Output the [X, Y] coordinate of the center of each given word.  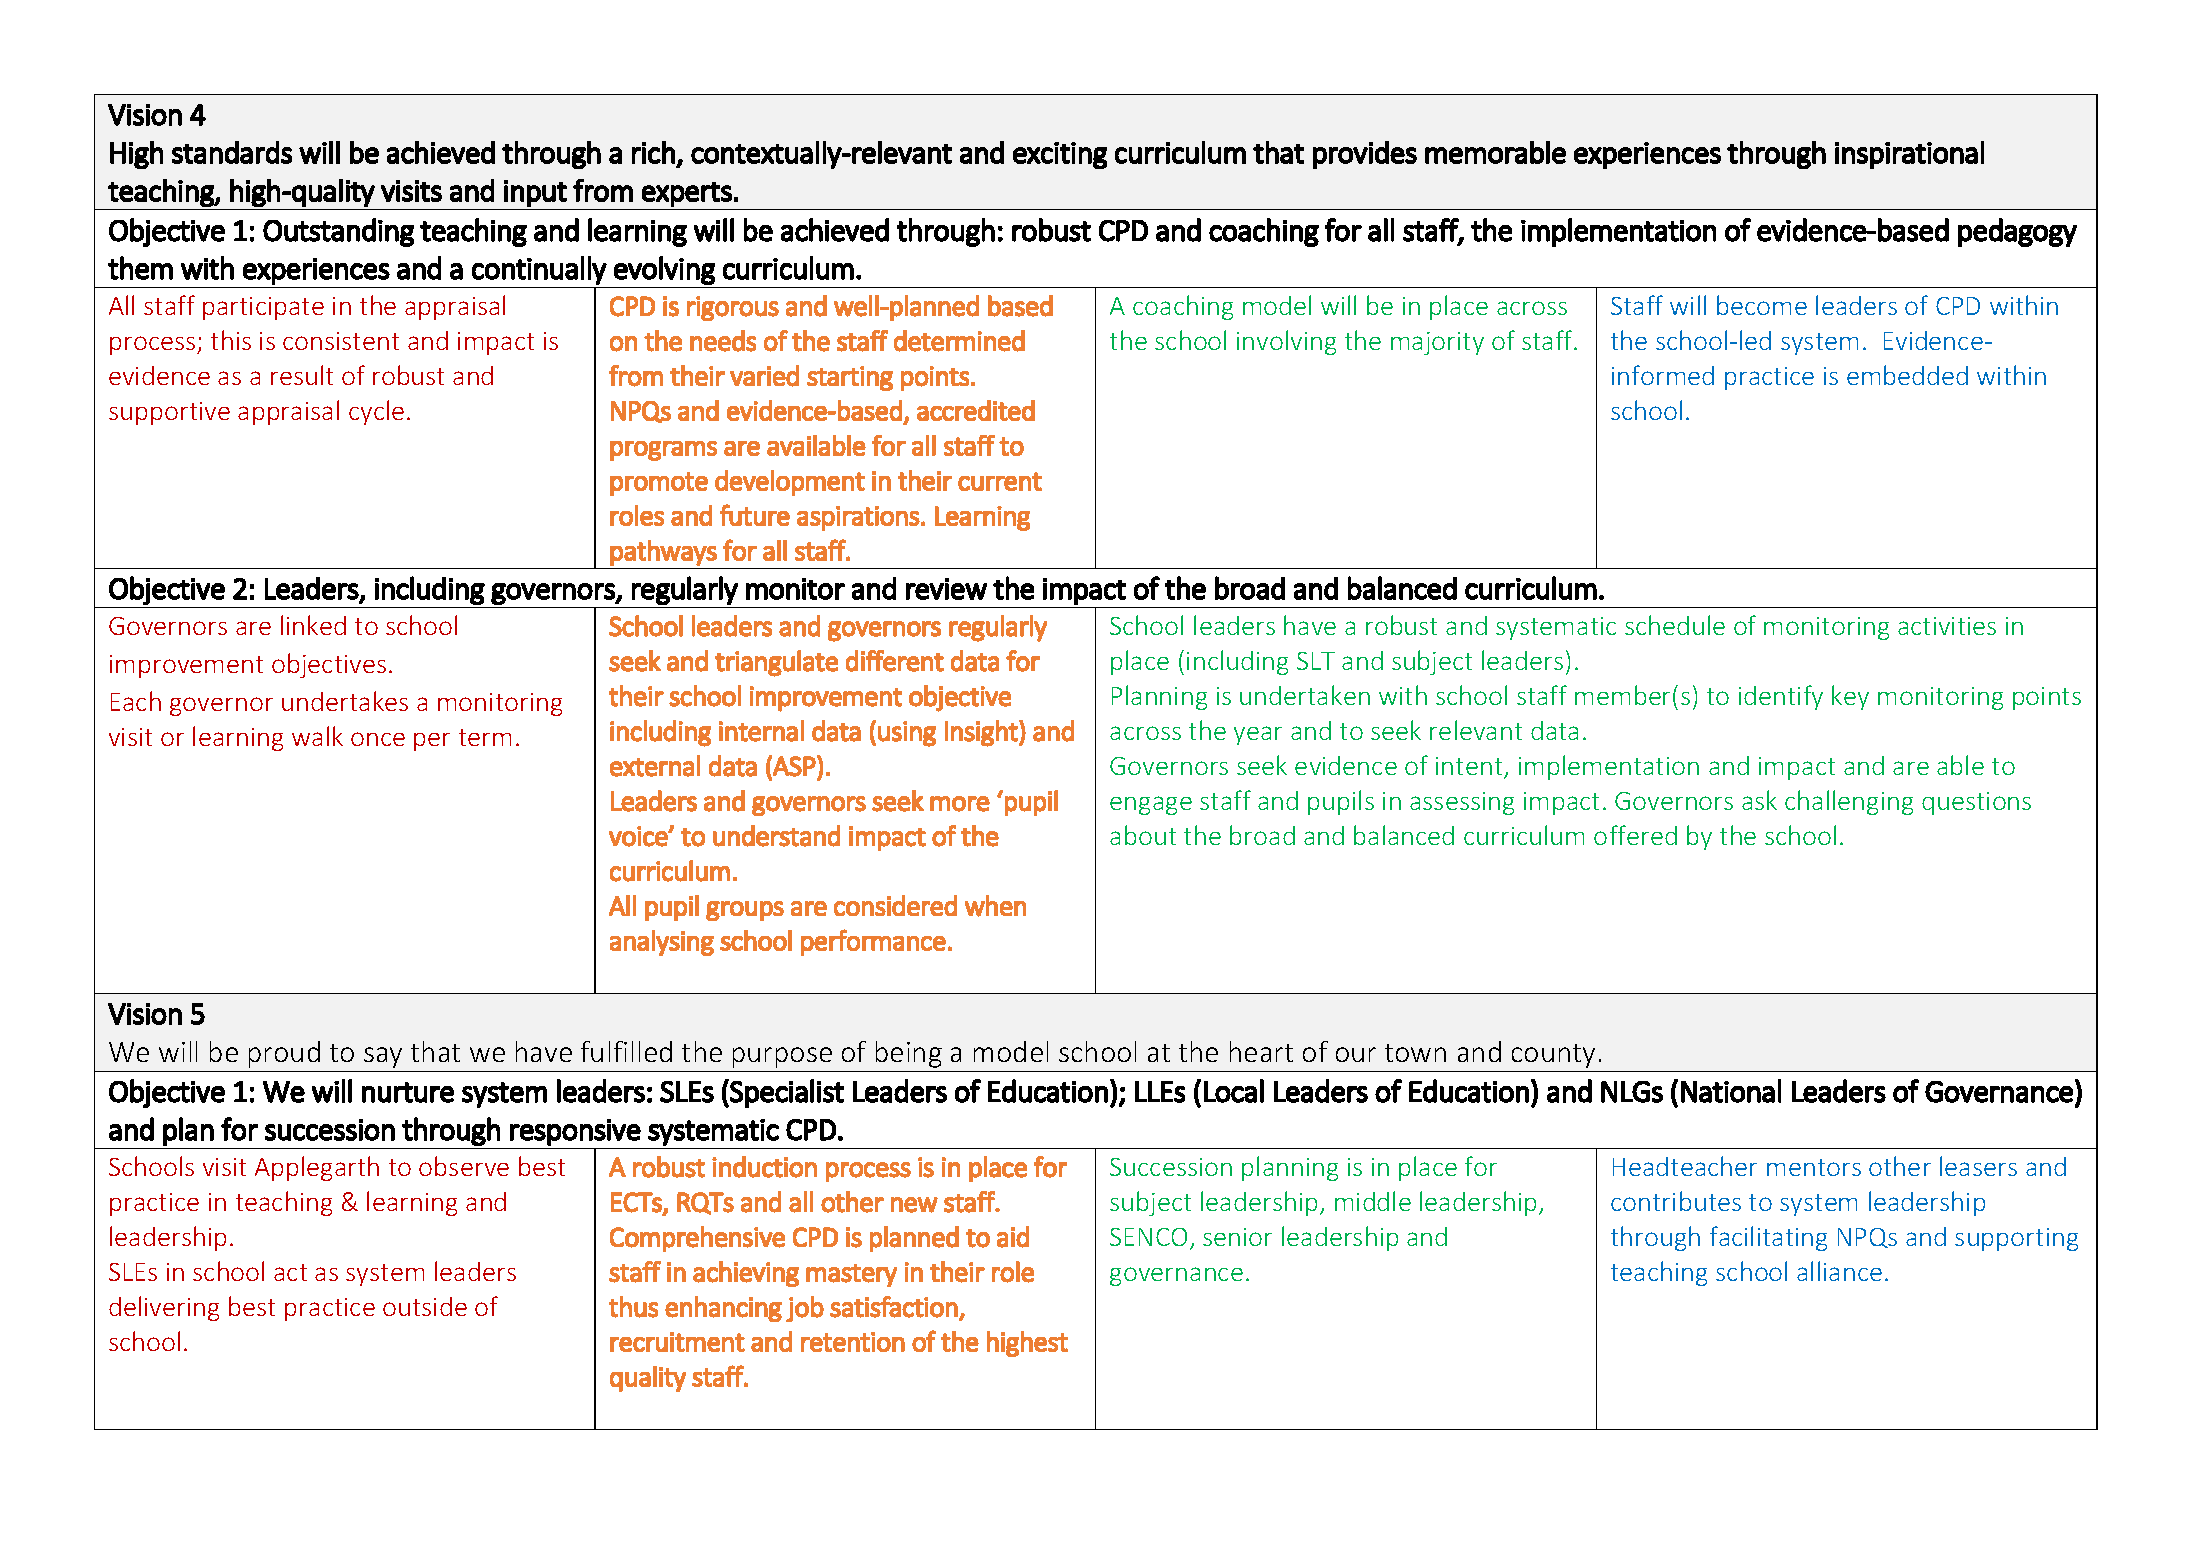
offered [1635, 835]
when [995, 906]
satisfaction [894, 1307]
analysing [662, 943]
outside [425, 1306]
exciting [1060, 155]
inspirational [1909, 155]
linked [313, 625]
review [946, 589]
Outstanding [338, 232]
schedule [1675, 625]
